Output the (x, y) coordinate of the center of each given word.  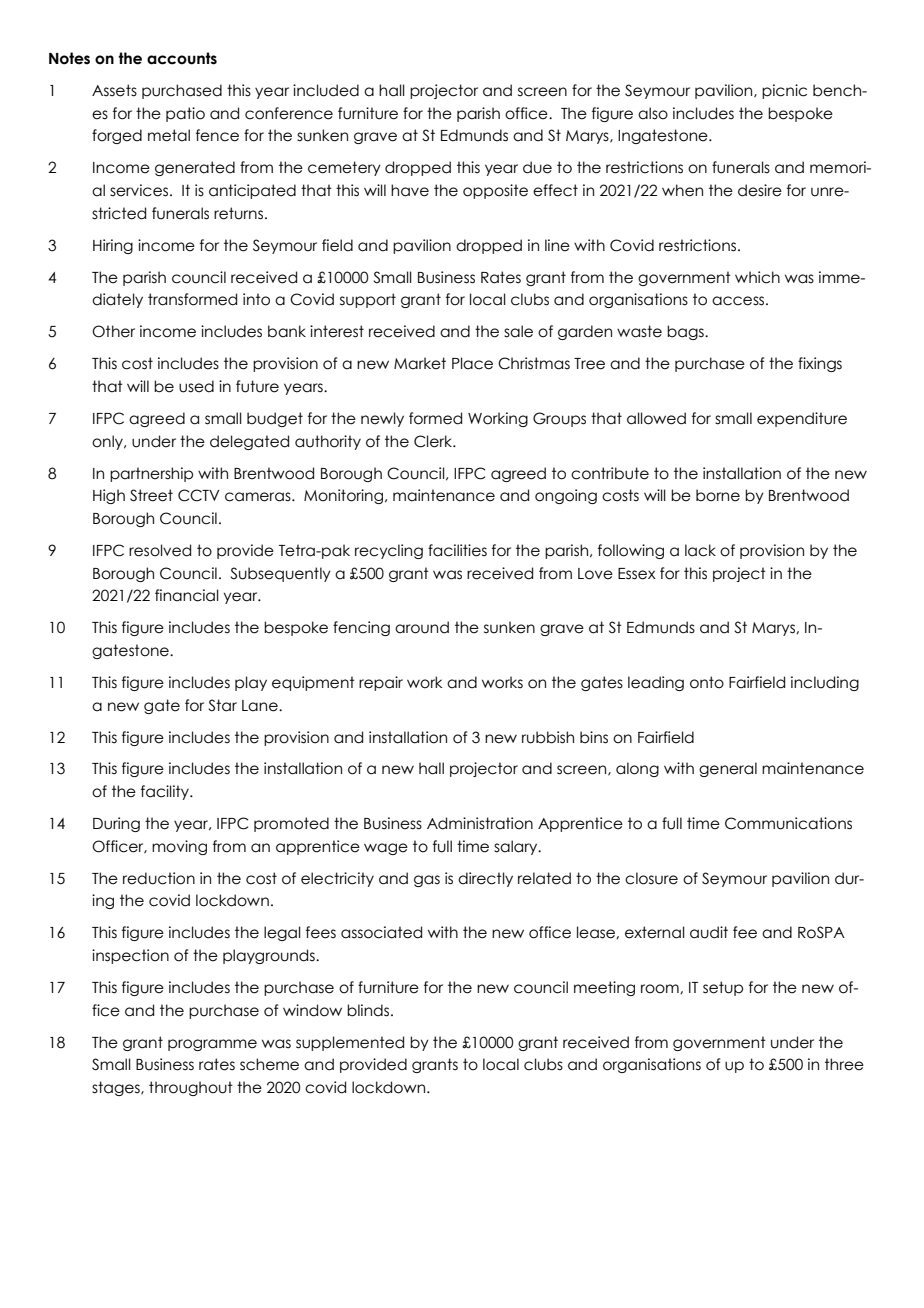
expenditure (802, 419)
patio (185, 114)
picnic (784, 91)
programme (212, 1045)
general (728, 769)
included (326, 90)
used (196, 386)
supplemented (350, 1043)
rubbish (548, 737)
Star (222, 705)
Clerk (434, 441)
